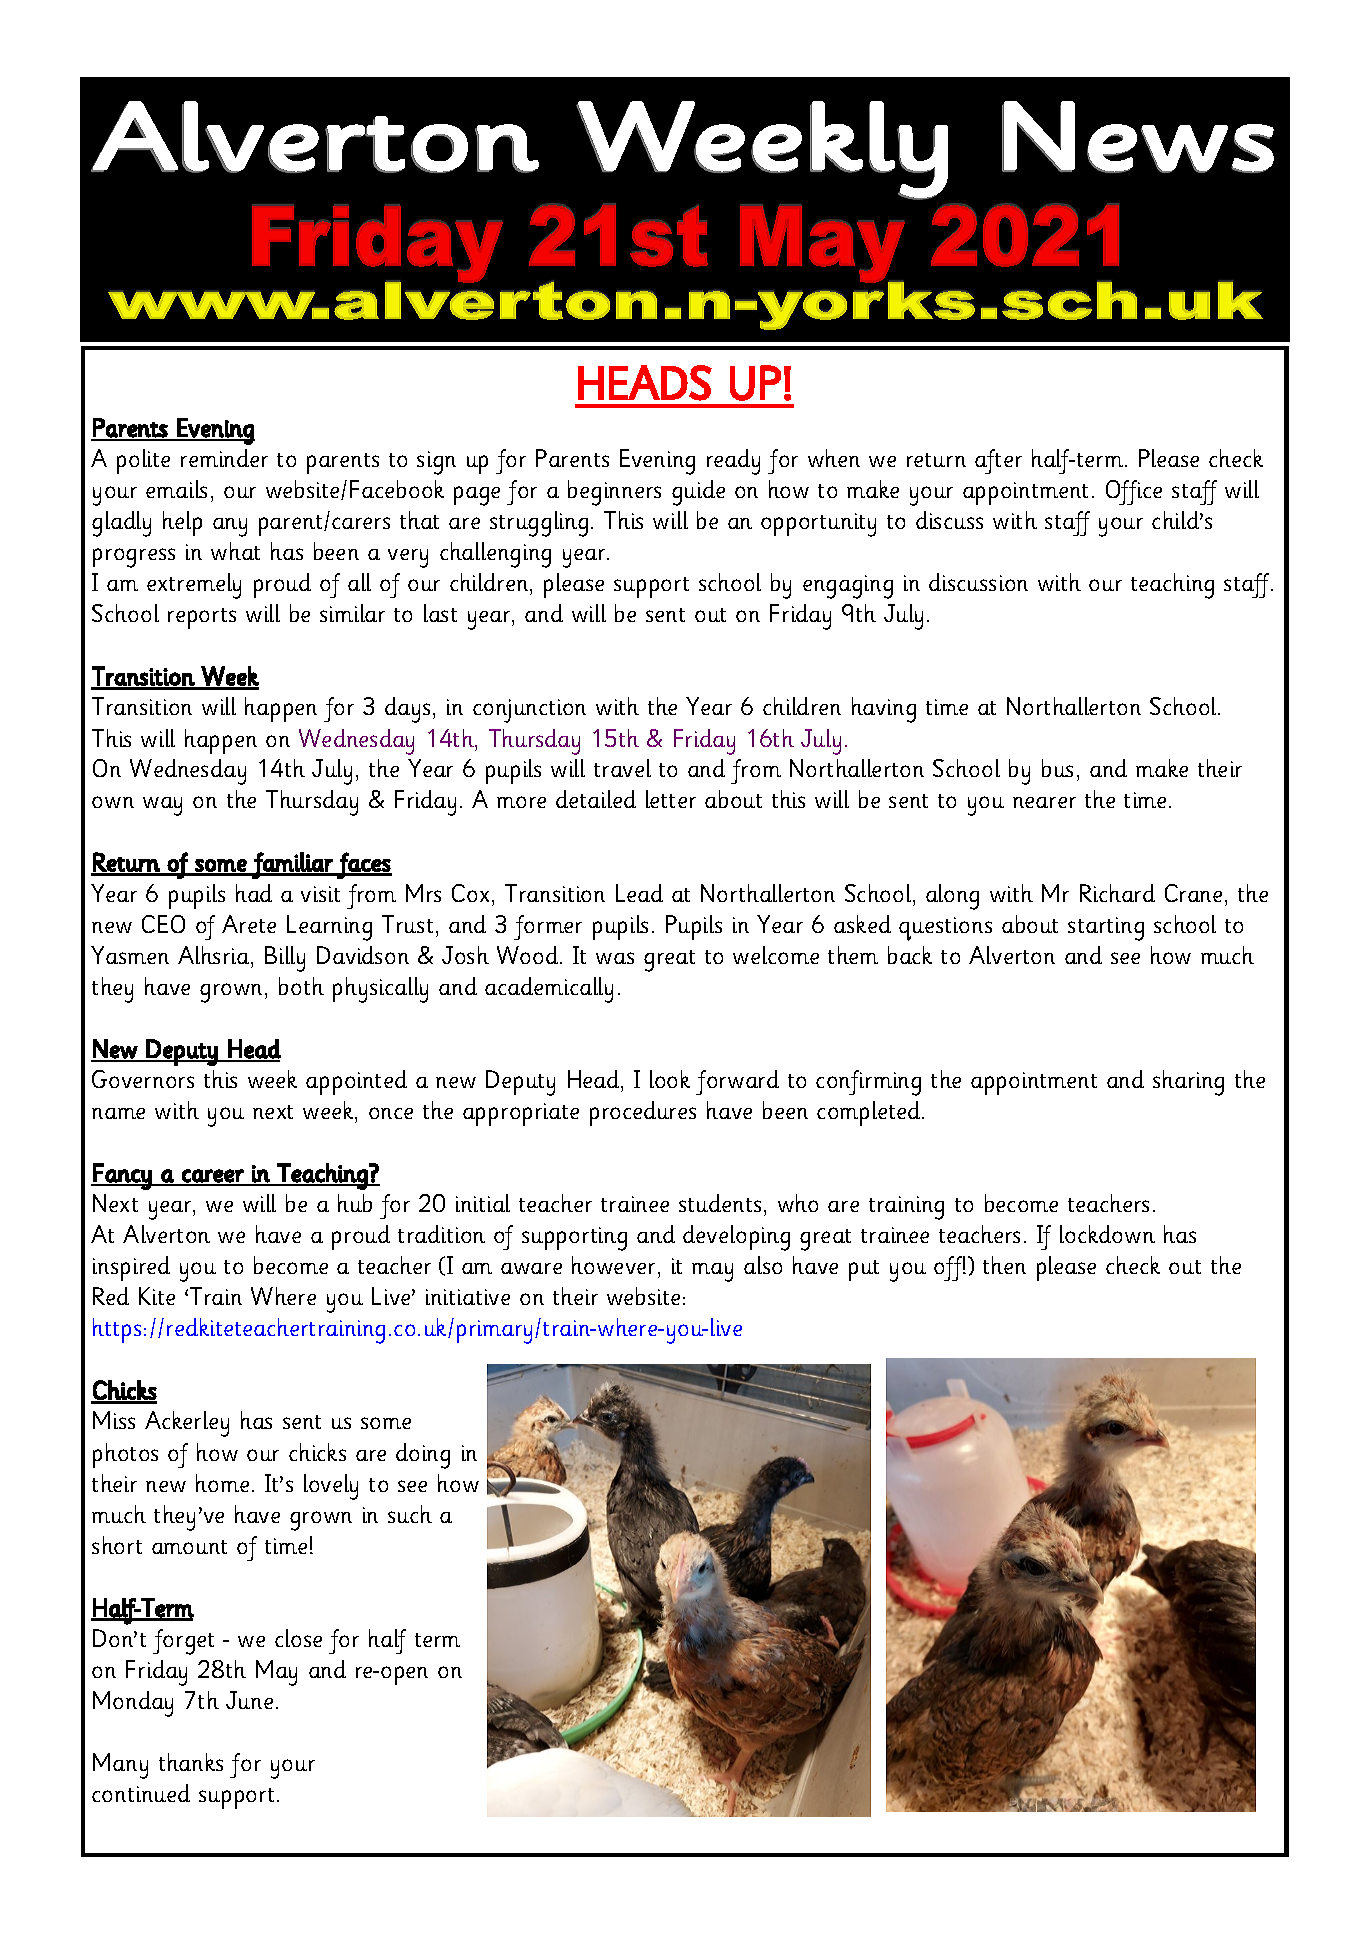 The width and height of the image is (1371, 1938). Describe the element at coordinates (143, 1079) in the image. I see `Governors` at that location.
